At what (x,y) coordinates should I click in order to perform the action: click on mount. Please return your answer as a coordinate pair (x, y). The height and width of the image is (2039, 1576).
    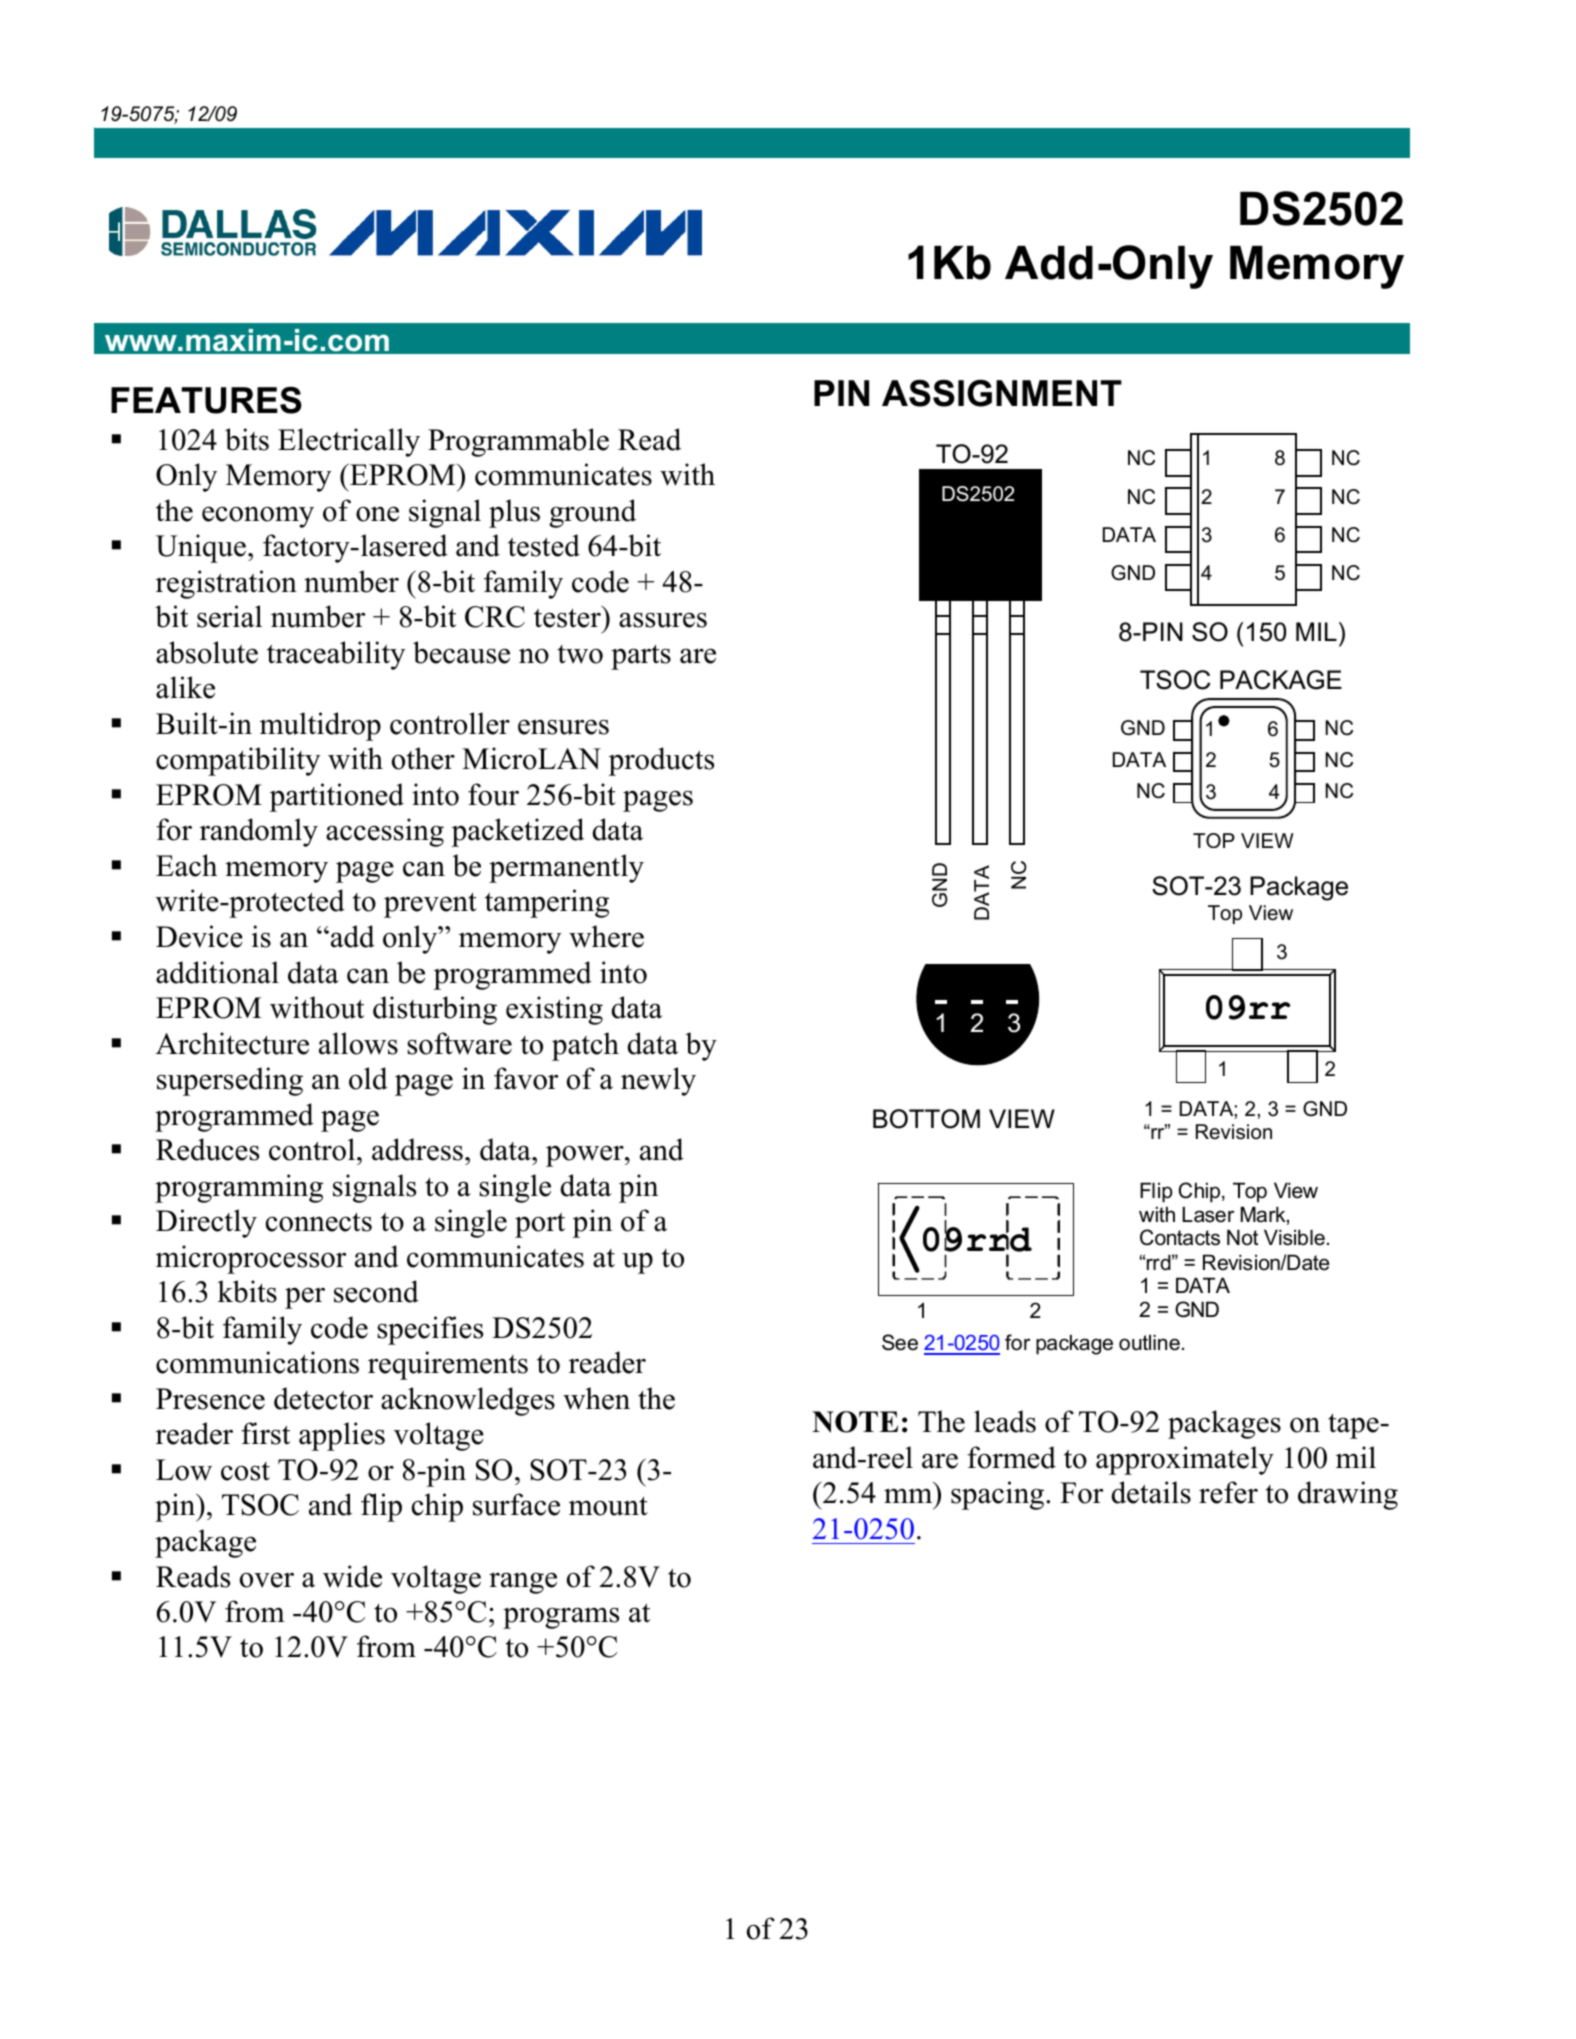
    Looking at the image, I should click on (608, 1506).
